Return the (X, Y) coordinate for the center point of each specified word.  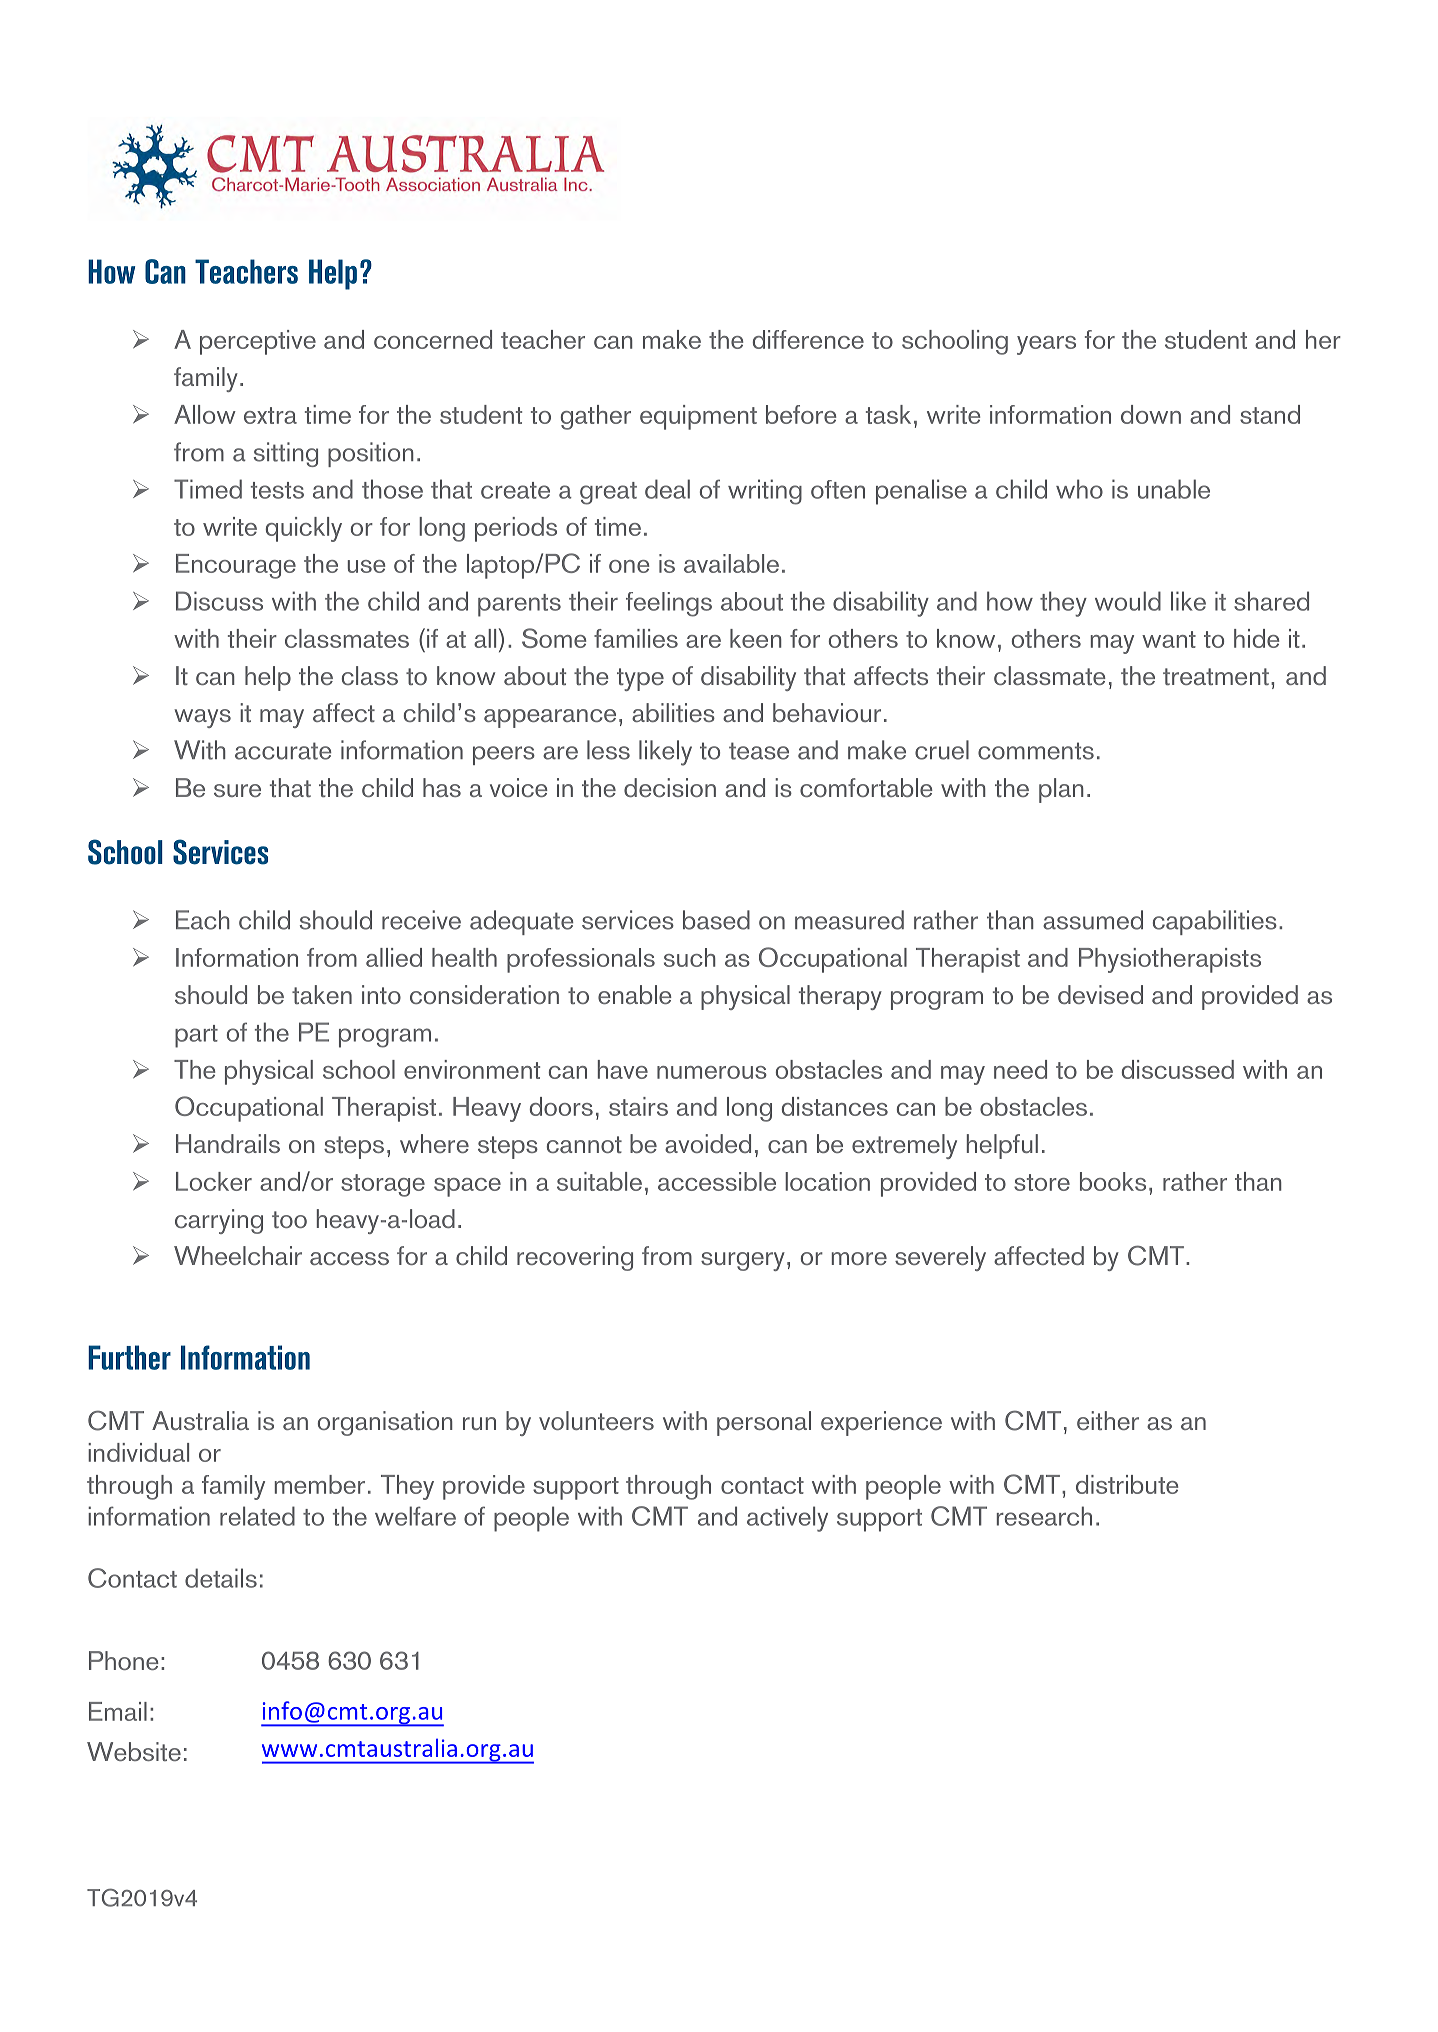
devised (1100, 994)
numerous (712, 1072)
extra (270, 415)
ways (202, 718)
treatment (1216, 676)
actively (787, 1519)
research (1044, 1516)
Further (129, 1357)
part (196, 1036)
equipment (698, 417)
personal (764, 1423)
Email (118, 1711)
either (1108, 1420)
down (1151, 414)
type (640, 679)
